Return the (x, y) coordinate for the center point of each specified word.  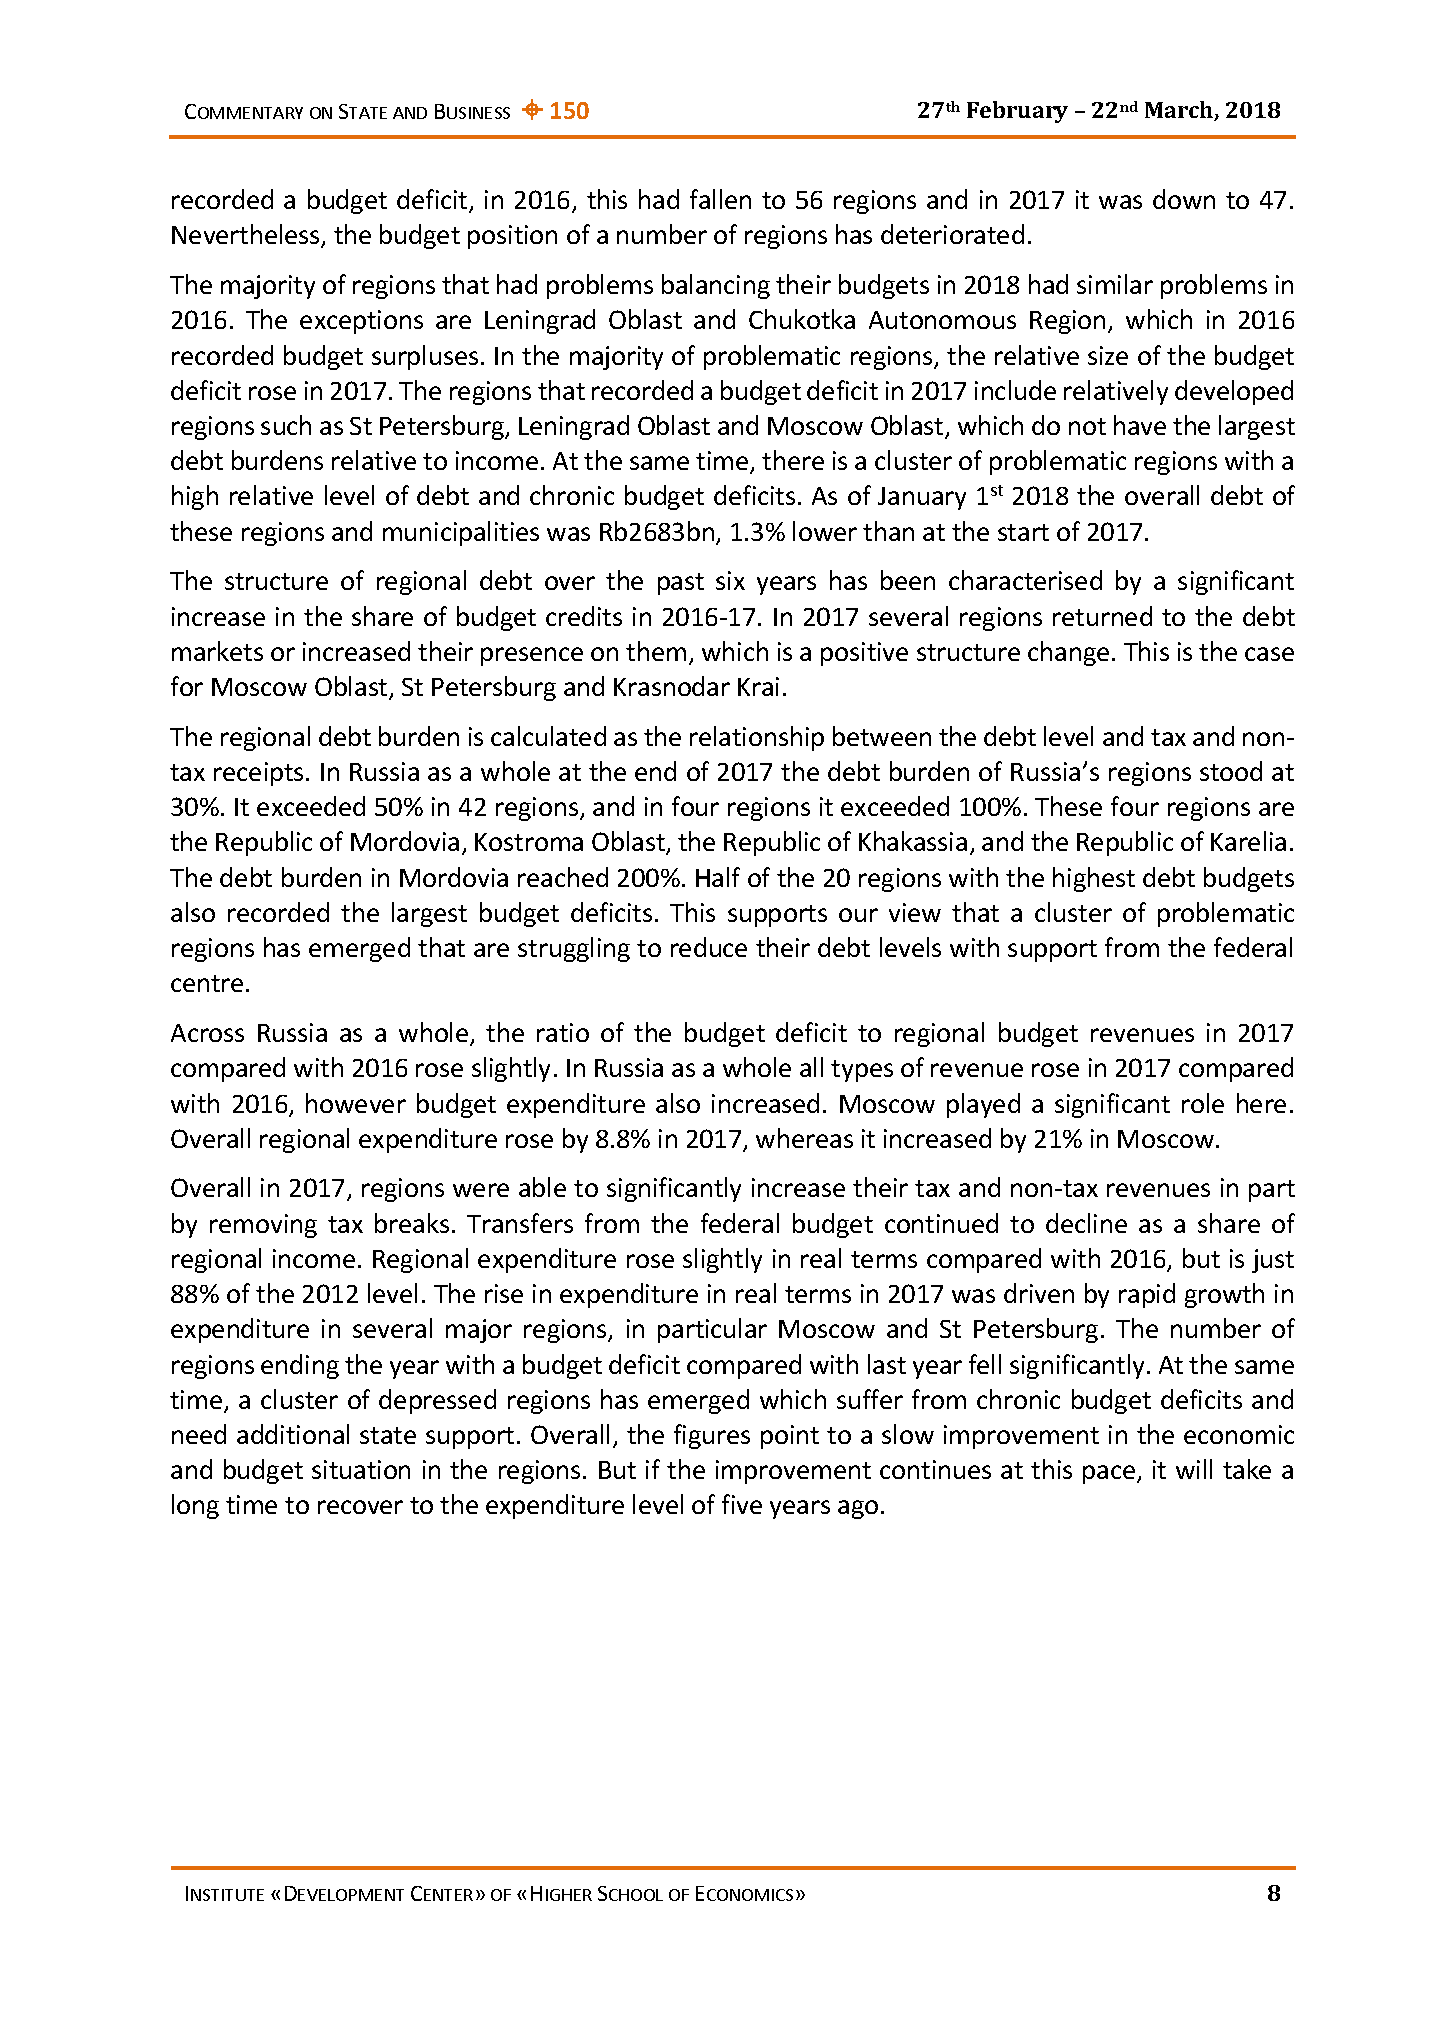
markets (217, 651)
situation (361, 1469)
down (1184, 199)
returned (1102, 616)
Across (207, 1033)
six (730, 580)
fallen (720, 199)
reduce (709, 947)
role (1203, 1103)
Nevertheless (247, 235)
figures (712, 1436)
